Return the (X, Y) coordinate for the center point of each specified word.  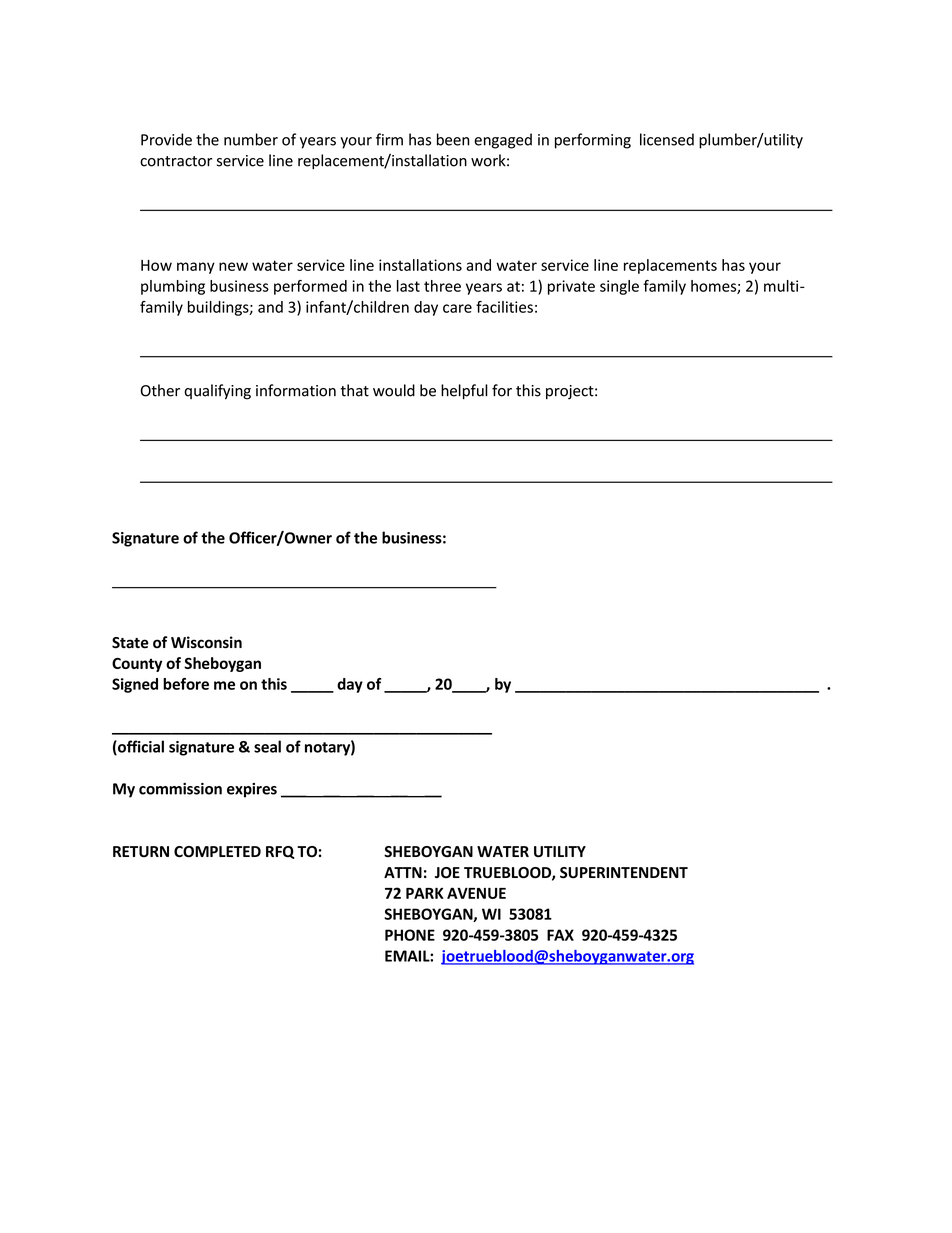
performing (593, 141)
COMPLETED (217, 852)
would (394, 390)
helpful (464, 391)
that (355, 390)
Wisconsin (206, 642)
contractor (176, 161)
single (619, 287)
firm (389, 139)
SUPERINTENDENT (624, 873)
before (186, 684)
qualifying (217, 392)
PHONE (410, 935)
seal (267, 746)
